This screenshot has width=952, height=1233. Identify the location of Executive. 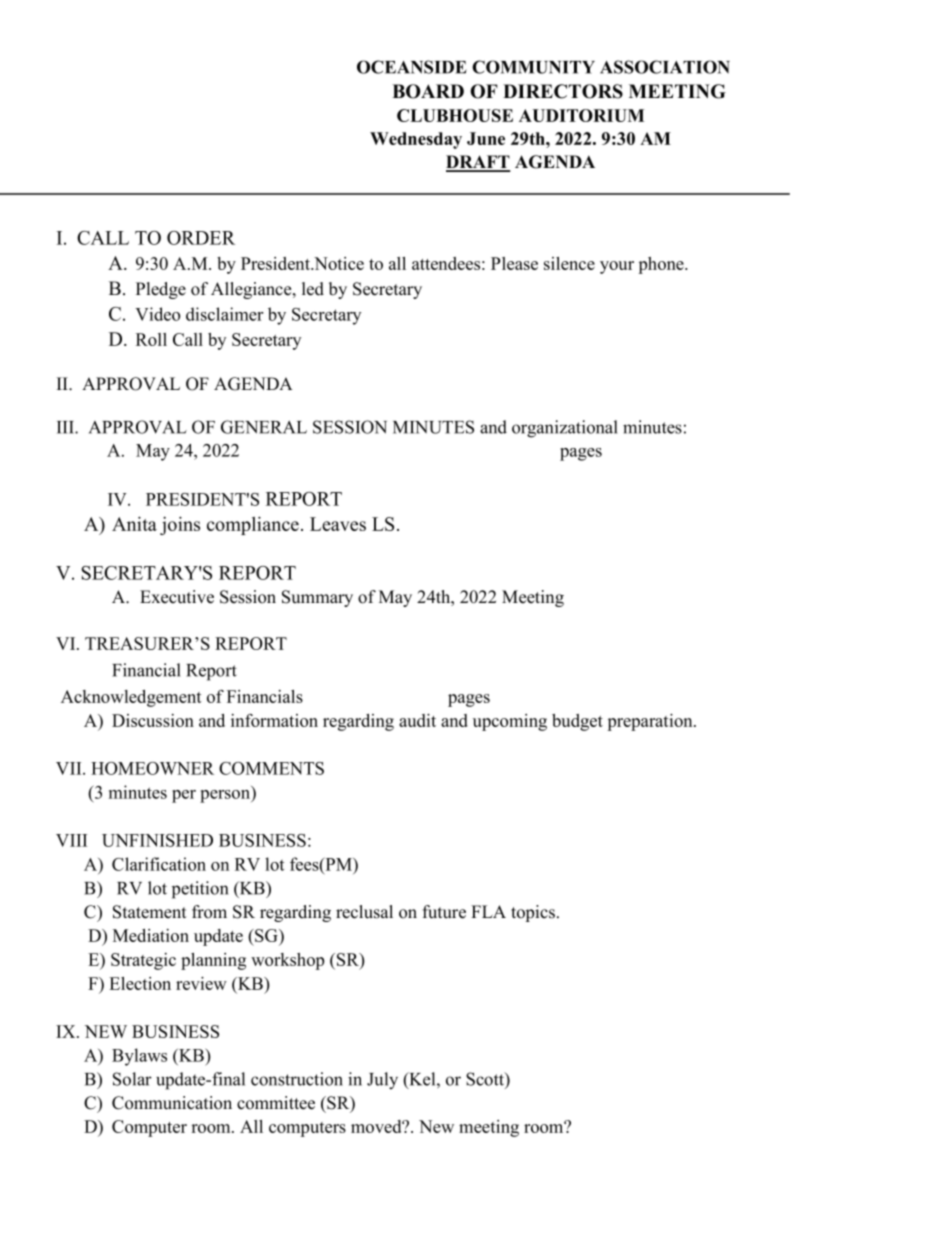
(177, 597).
